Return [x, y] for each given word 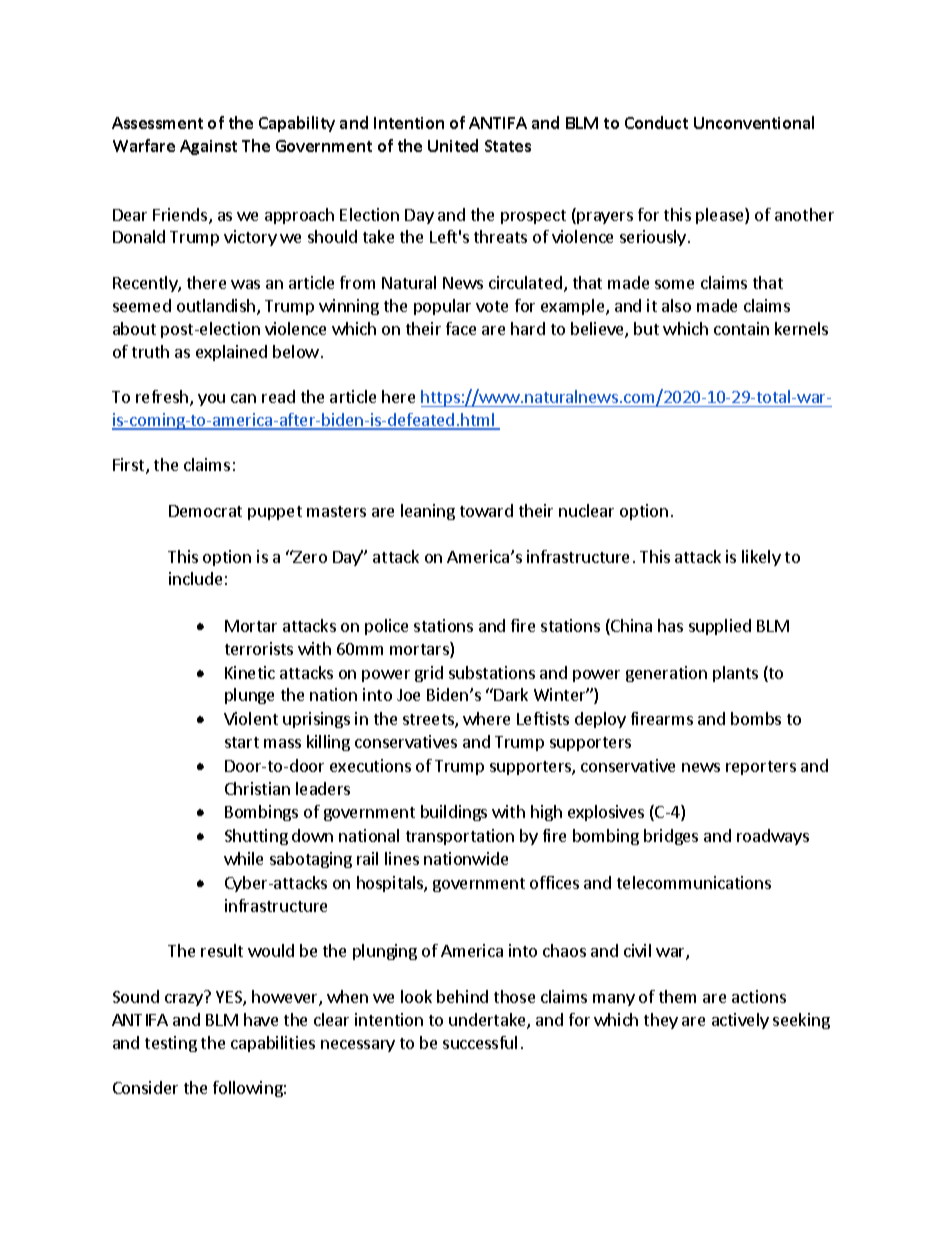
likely [761, 558]
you [211, 400]
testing [171, 1044]
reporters [761, 768]
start [242, 742]
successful [480, 1042]
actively [740, 1021]
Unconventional [754, 122]
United [453, 145]
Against [208, 147]
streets [429, 721]
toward [486, 510]
